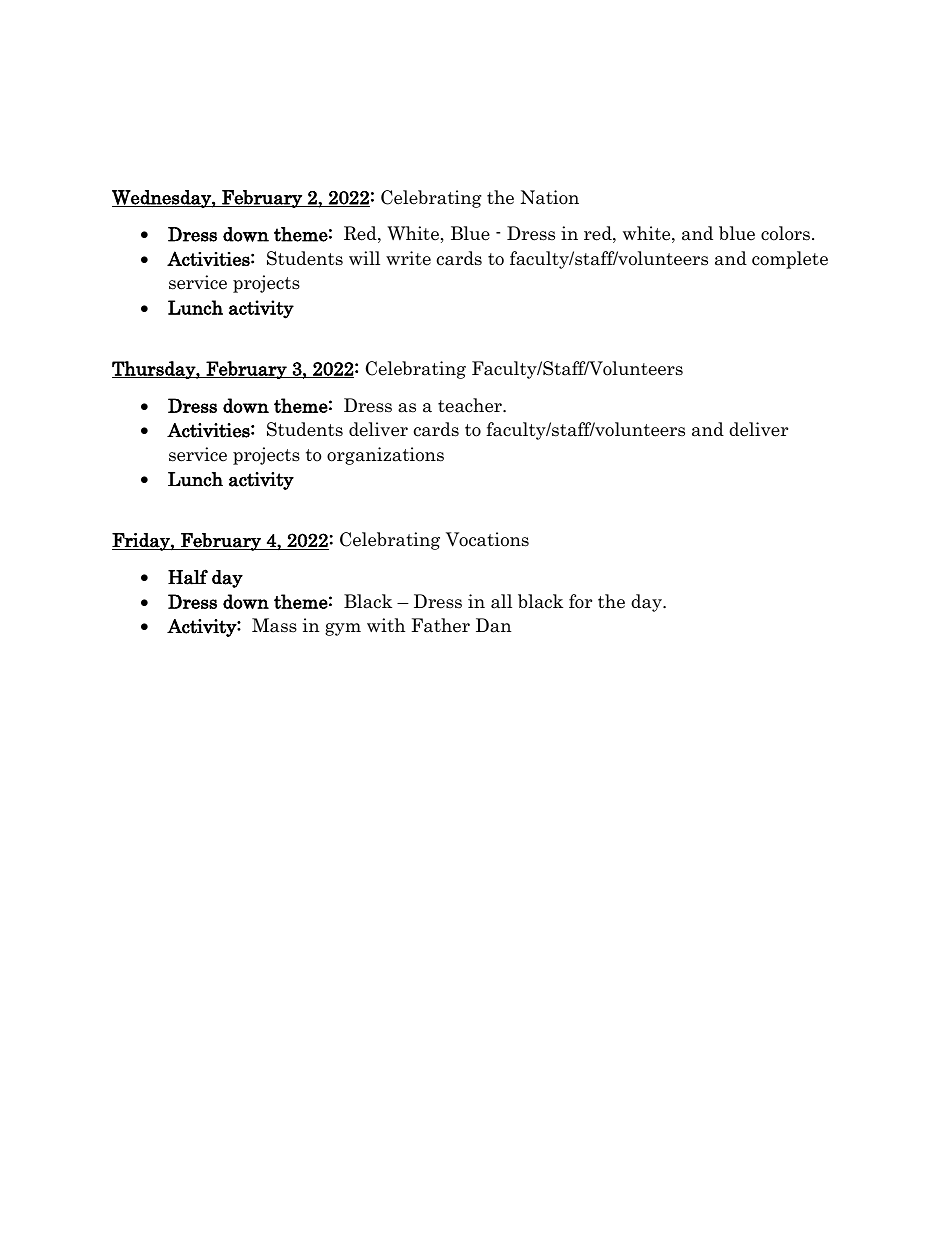 Image resolution: width=952 pixels, height=1233 pixels. I want to click on Half, so click(188, 577).
